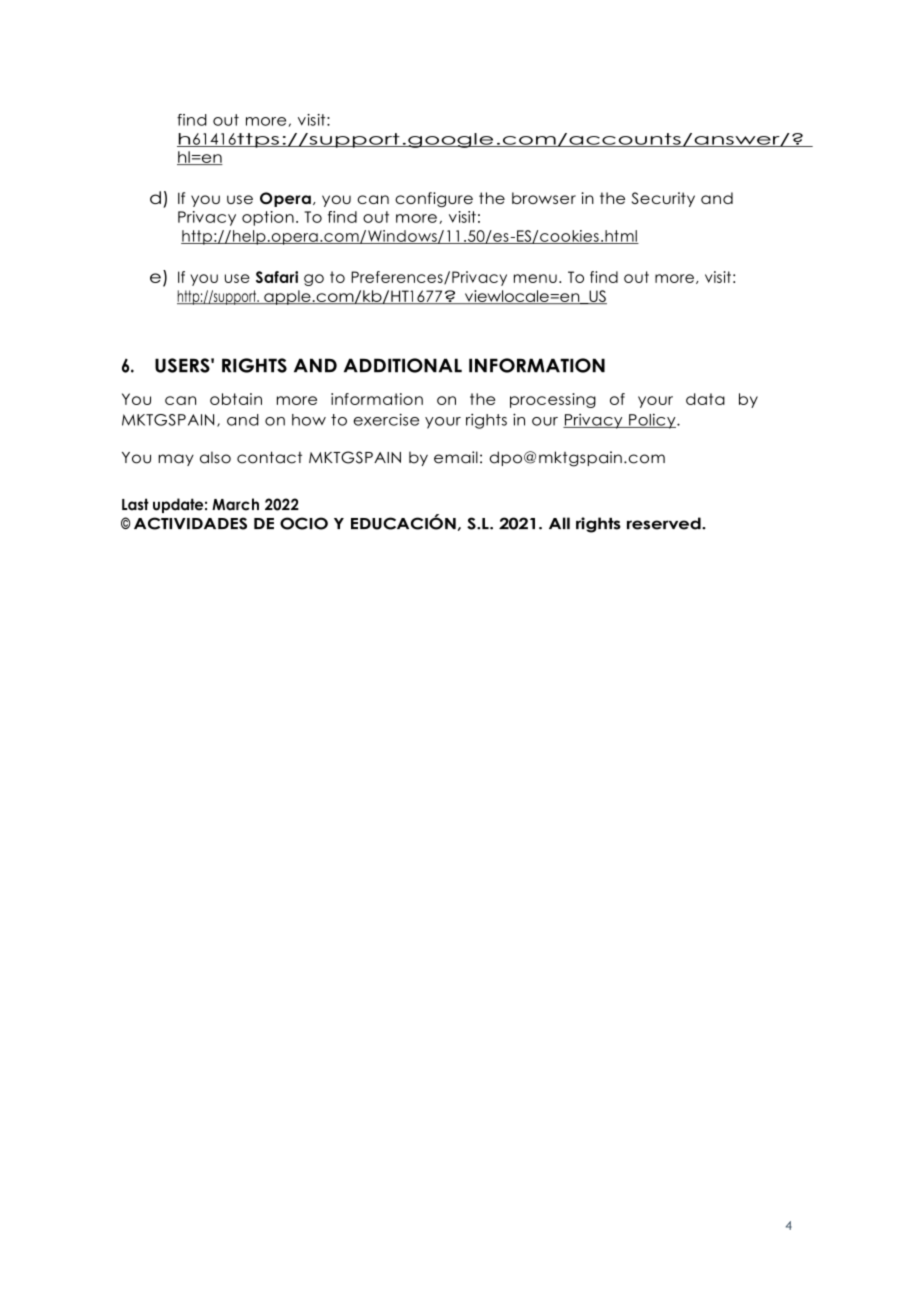 The image size is (924, 1308). I want to click on ACTIVIDADES, so click(190, 523).
